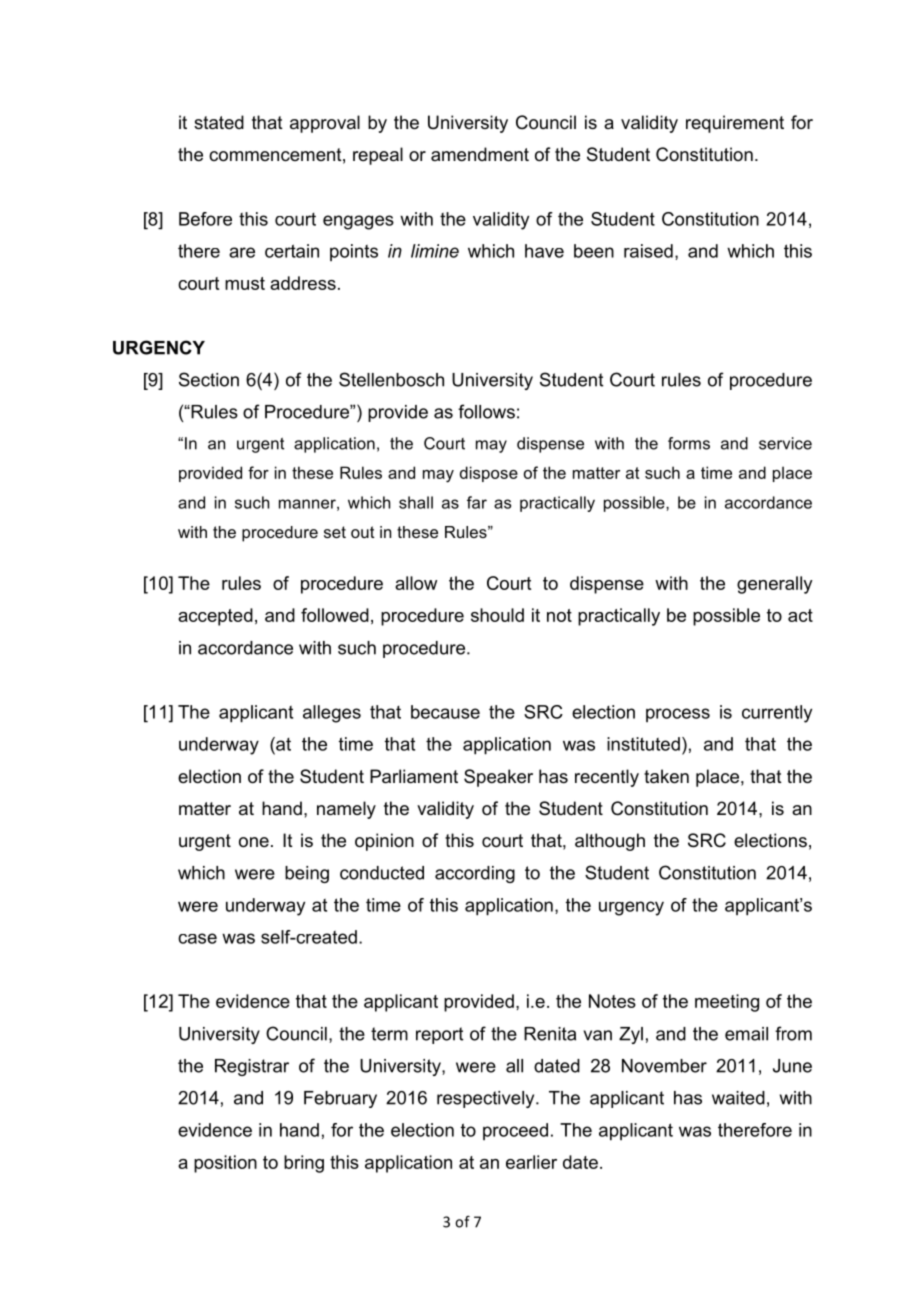 This document has height=1308, width=924. What do you see at coordinates (515, 1131) in the document?
I see `proceed` at bounding box center [515, 1131].
